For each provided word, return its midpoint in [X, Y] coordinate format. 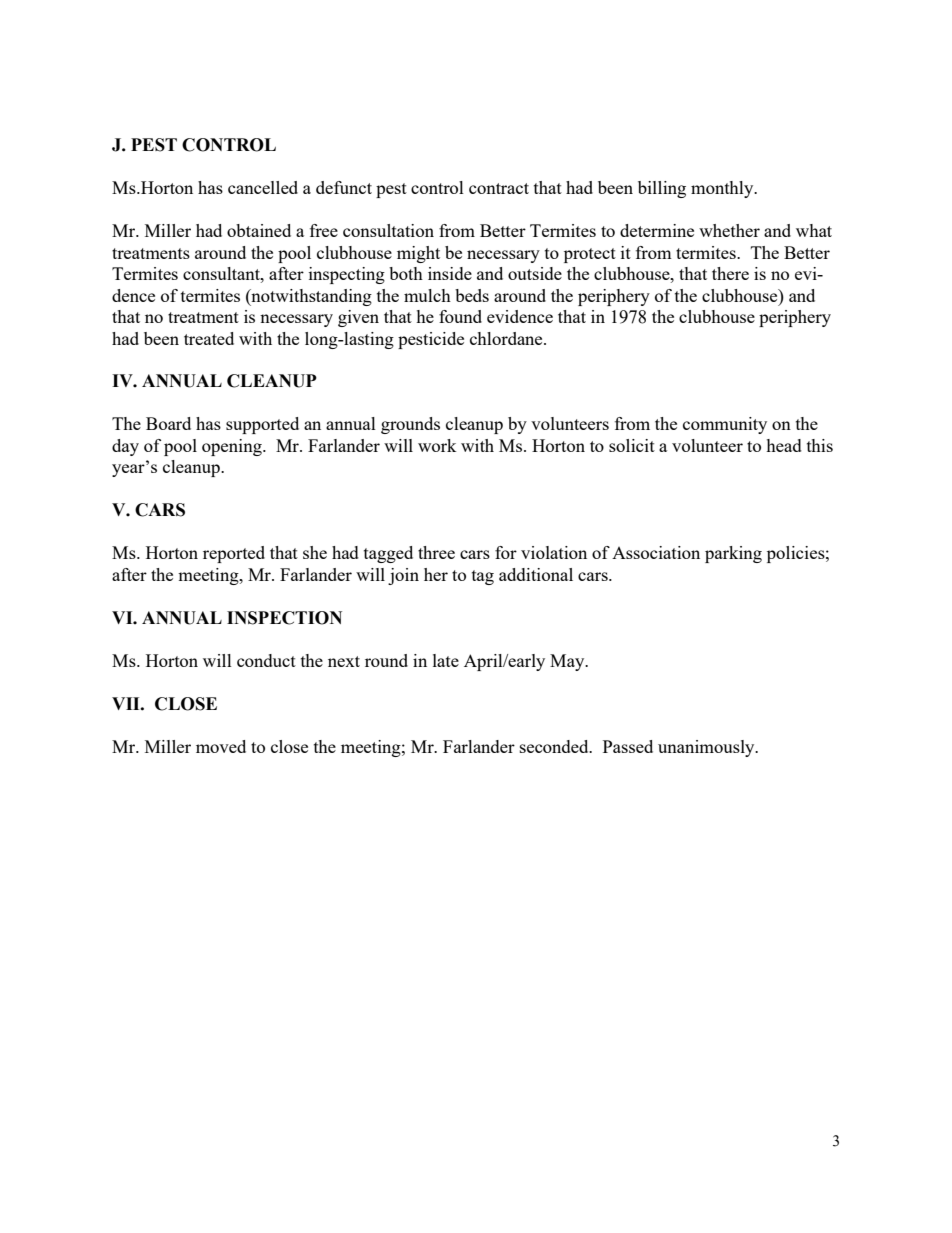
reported [234, 554]
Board [168, 423]
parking [733, 554]
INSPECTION [284, 618]
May [568, 662]
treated [209, 338]
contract [499, 188]
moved [221, 746]
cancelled [263, 187]
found [460, 316]
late [446, 660]
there [730, 273]
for [506, 552]
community [725, 425]
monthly [723, 189]
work [437, 445]
